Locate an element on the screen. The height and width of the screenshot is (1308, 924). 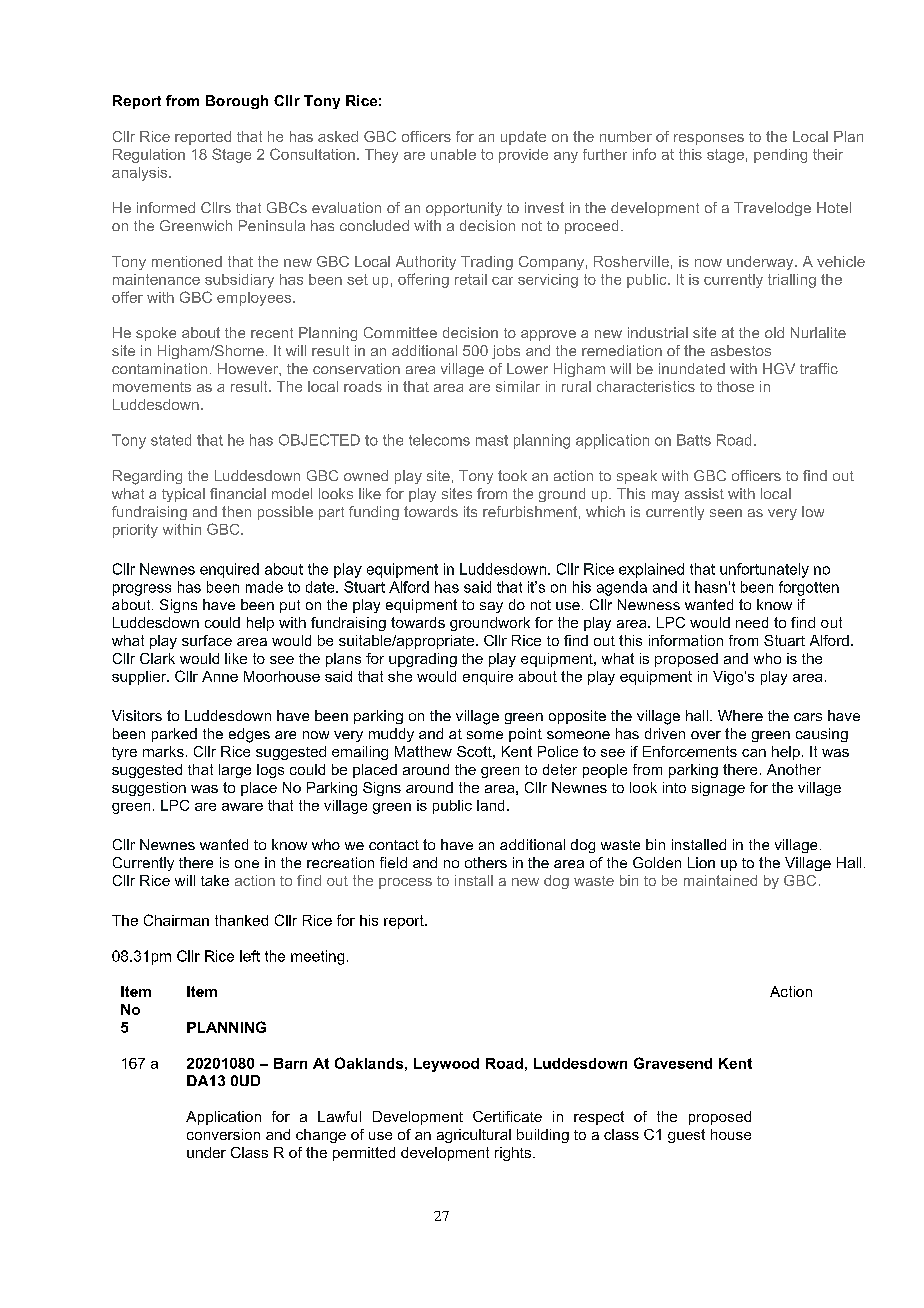
conversion is located at coordinates (223, 1134).
